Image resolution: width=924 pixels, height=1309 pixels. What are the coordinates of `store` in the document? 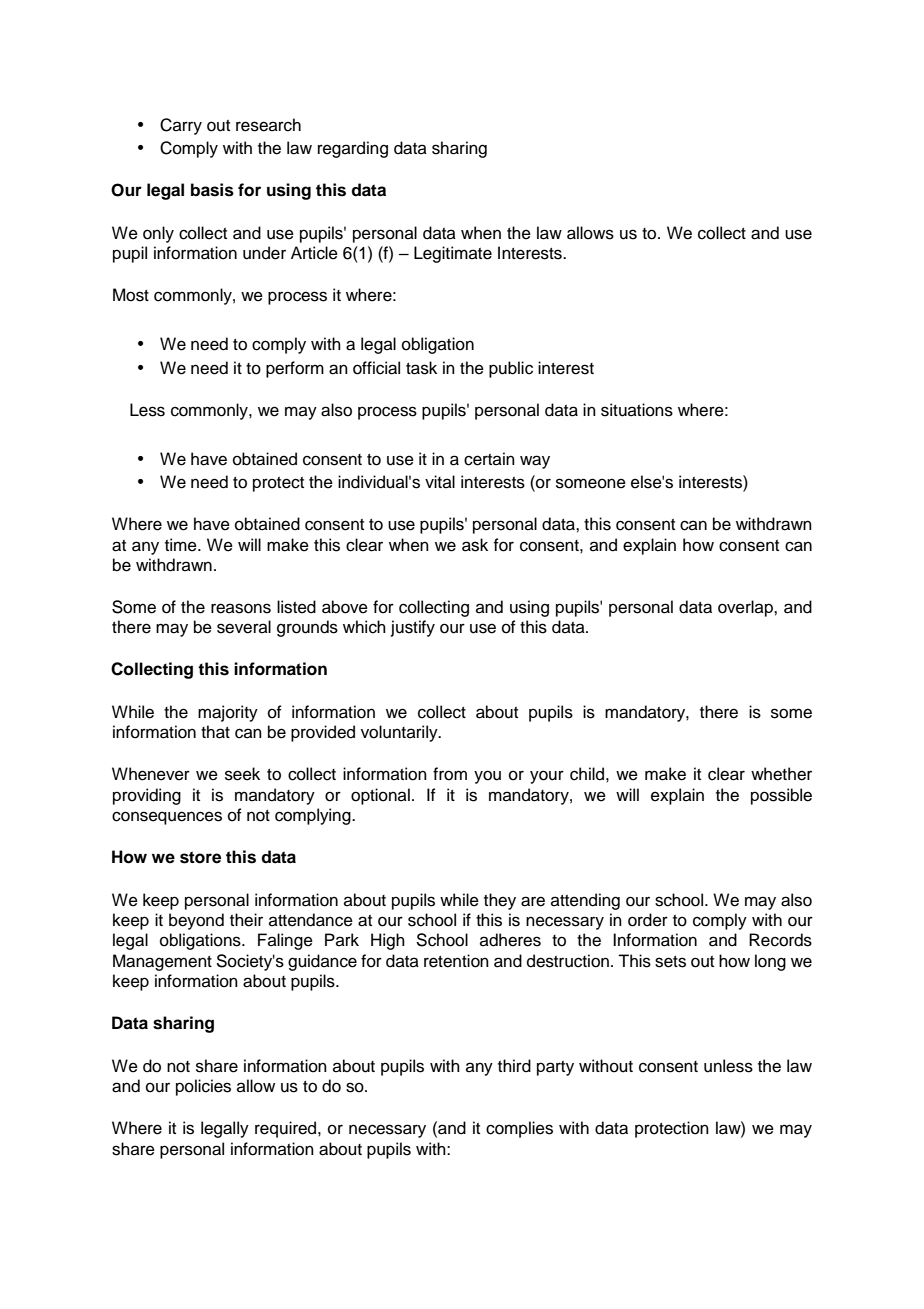 It's located at (200, 857).
